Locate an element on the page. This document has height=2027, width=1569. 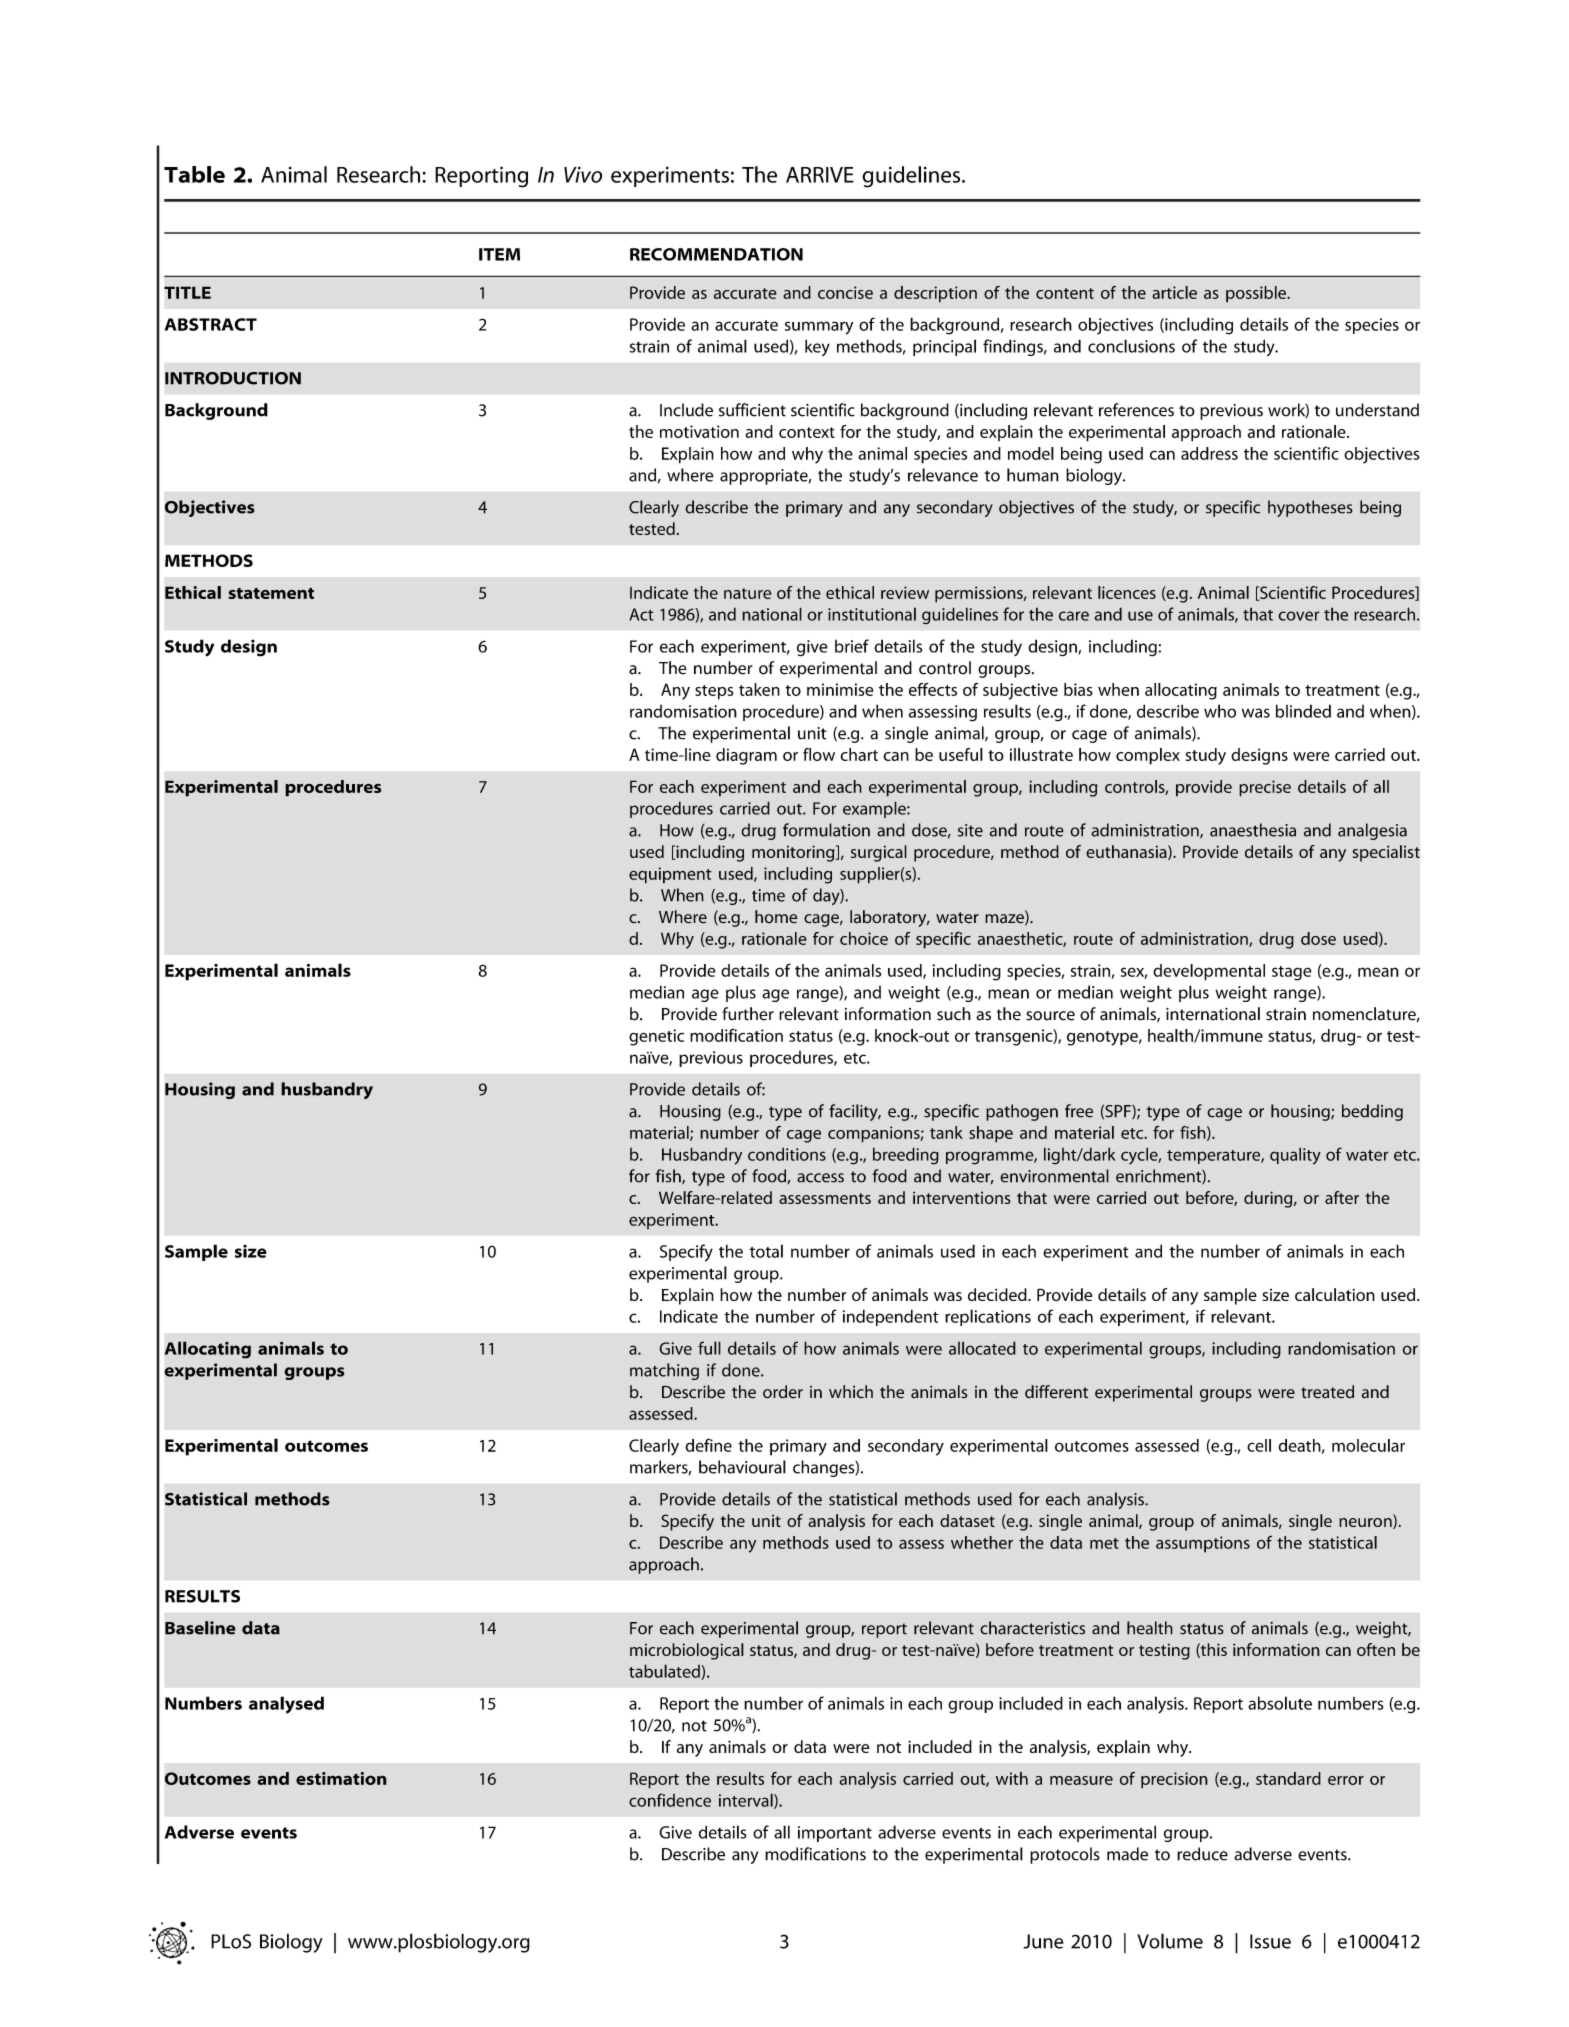
cell is located at coordinates (1259, 1445).
